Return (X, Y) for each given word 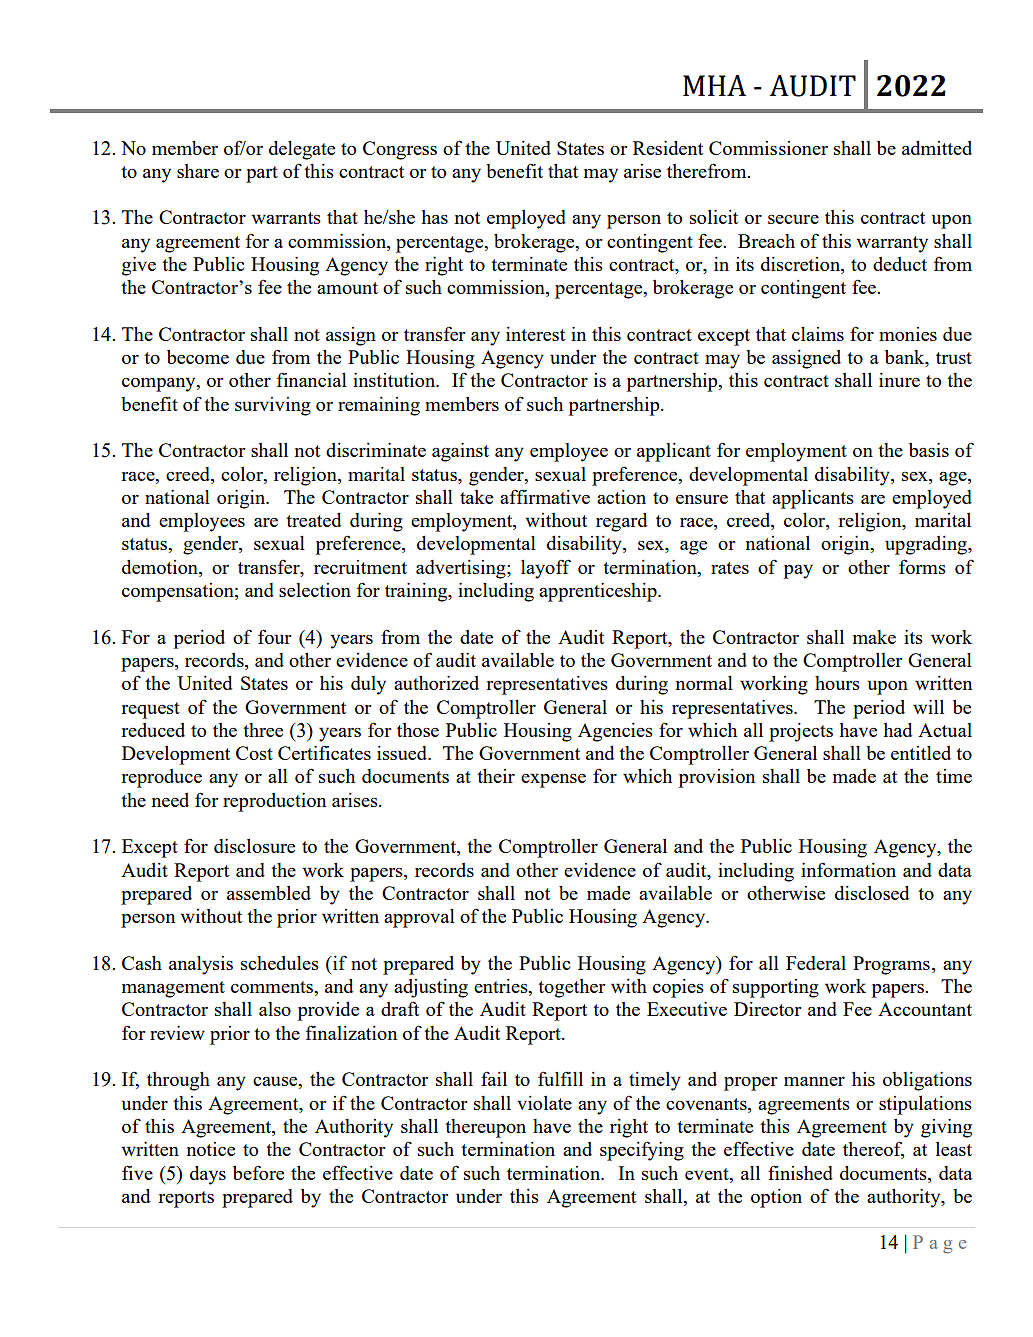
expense (553, 780)
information (848, 869)
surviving (273, 406)
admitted (937, 148)
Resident (668, 148)
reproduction (274, 802)
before (258, 1172)
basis (929, 450)
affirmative (545, 496)
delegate (302, 150)
